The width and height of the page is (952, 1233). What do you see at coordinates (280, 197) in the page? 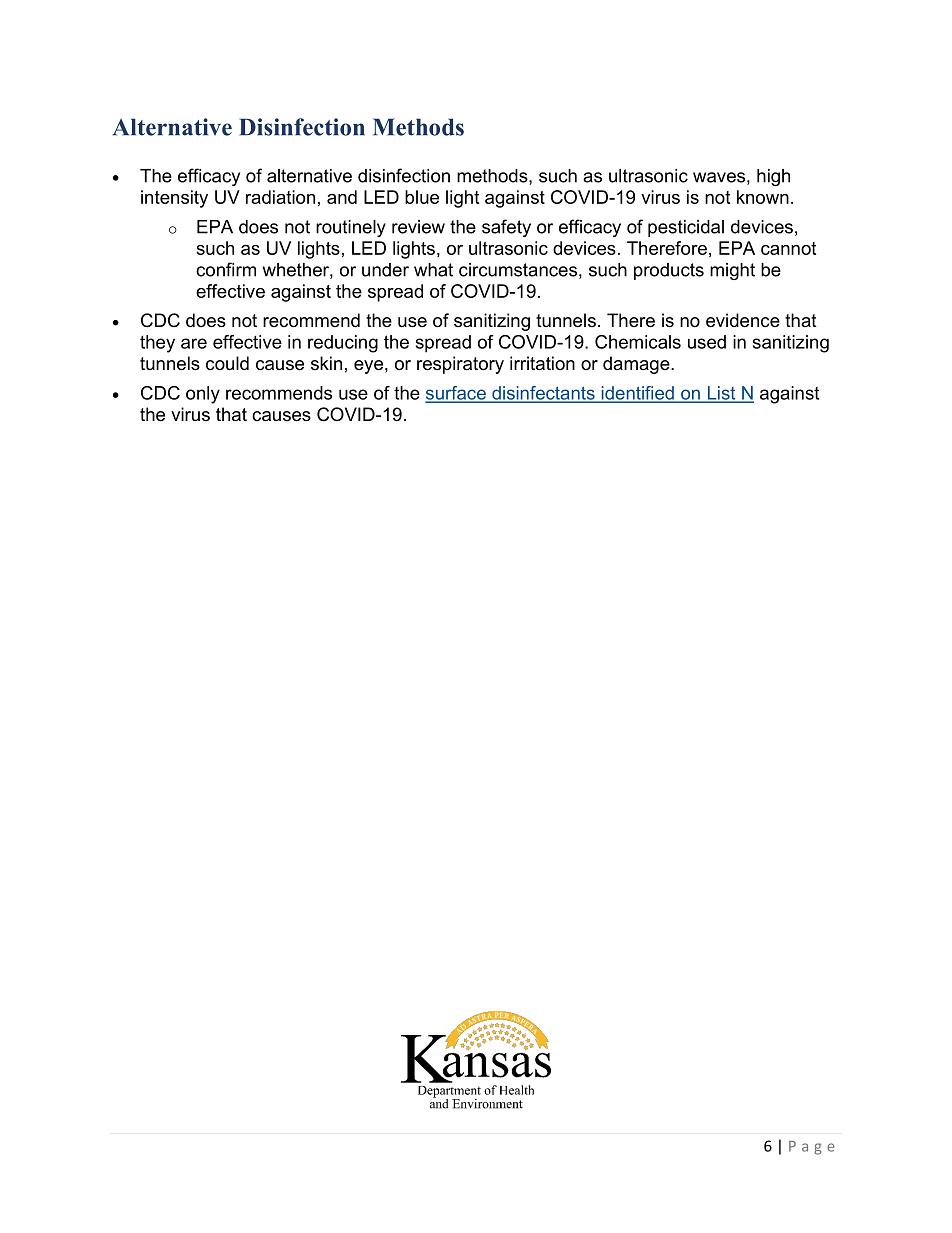
I see `radiation` at bounding box center [280, 197].
